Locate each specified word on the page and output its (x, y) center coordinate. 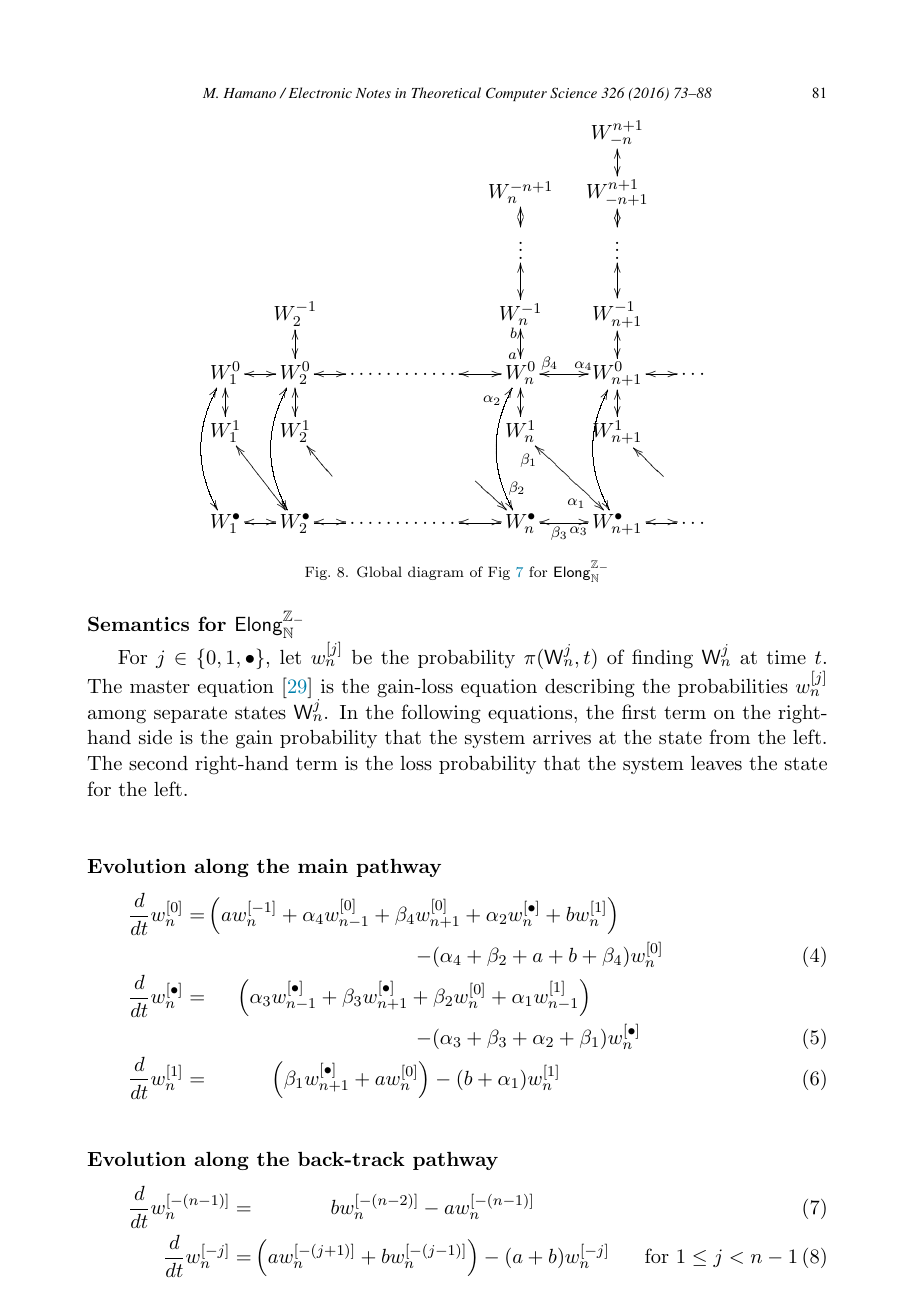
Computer (516, 94)
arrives (562, 737)
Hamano (249, 93)
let (290, 657)
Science (573, 93)
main (323, 866)
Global (379, 572)
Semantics (138, 623)
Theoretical (446, 92)
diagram (436, 573)
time (786, 657)
